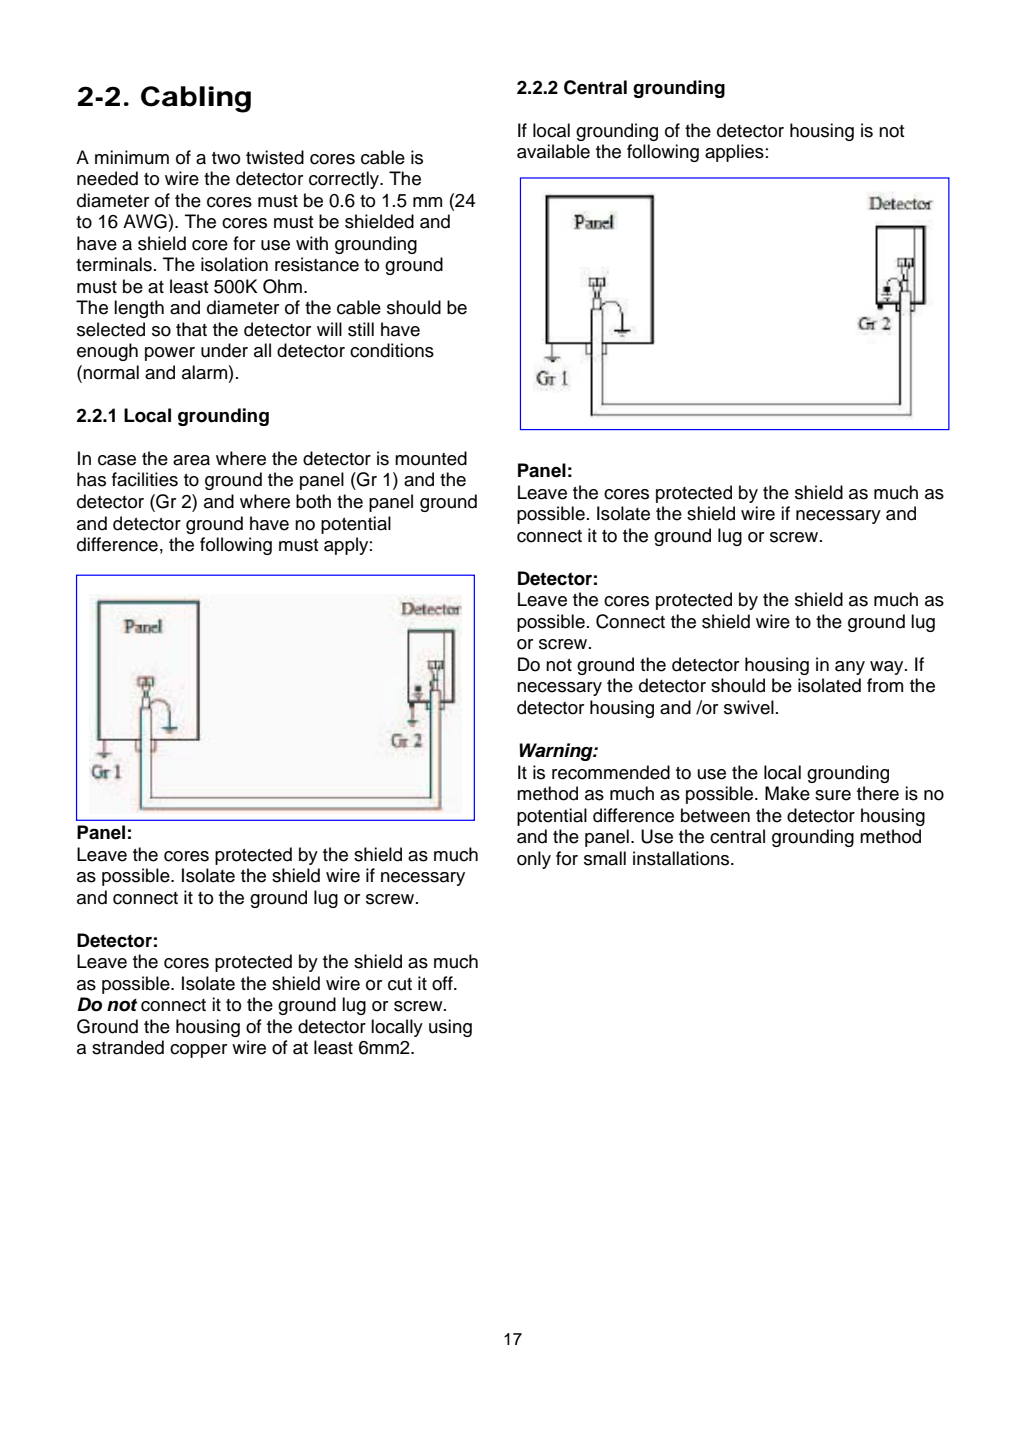  I want to click on applies, so click(734, 153).
